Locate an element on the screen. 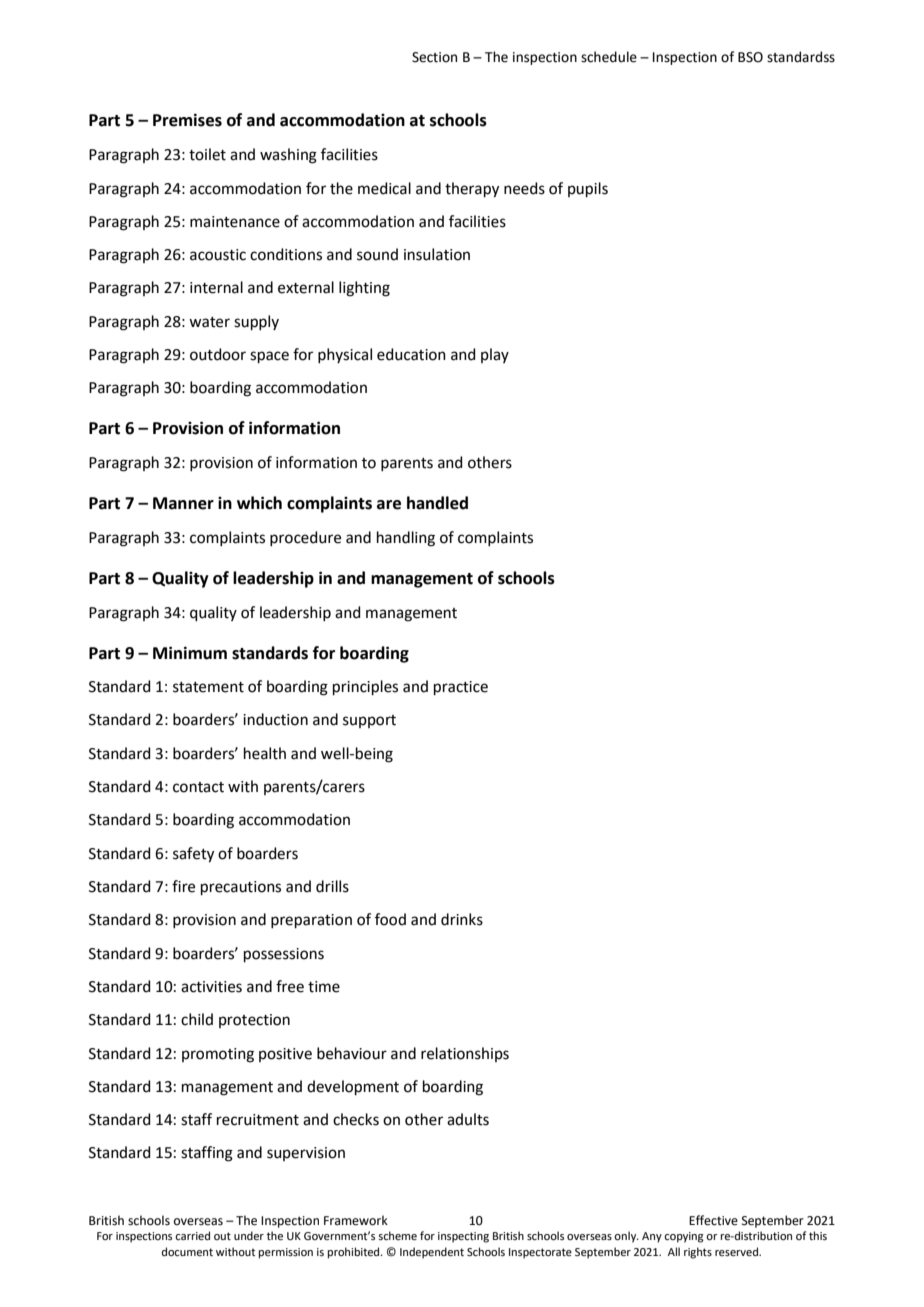 This screenshot has height=1307, width=924. pupils is located at coordinates (588, 189).
